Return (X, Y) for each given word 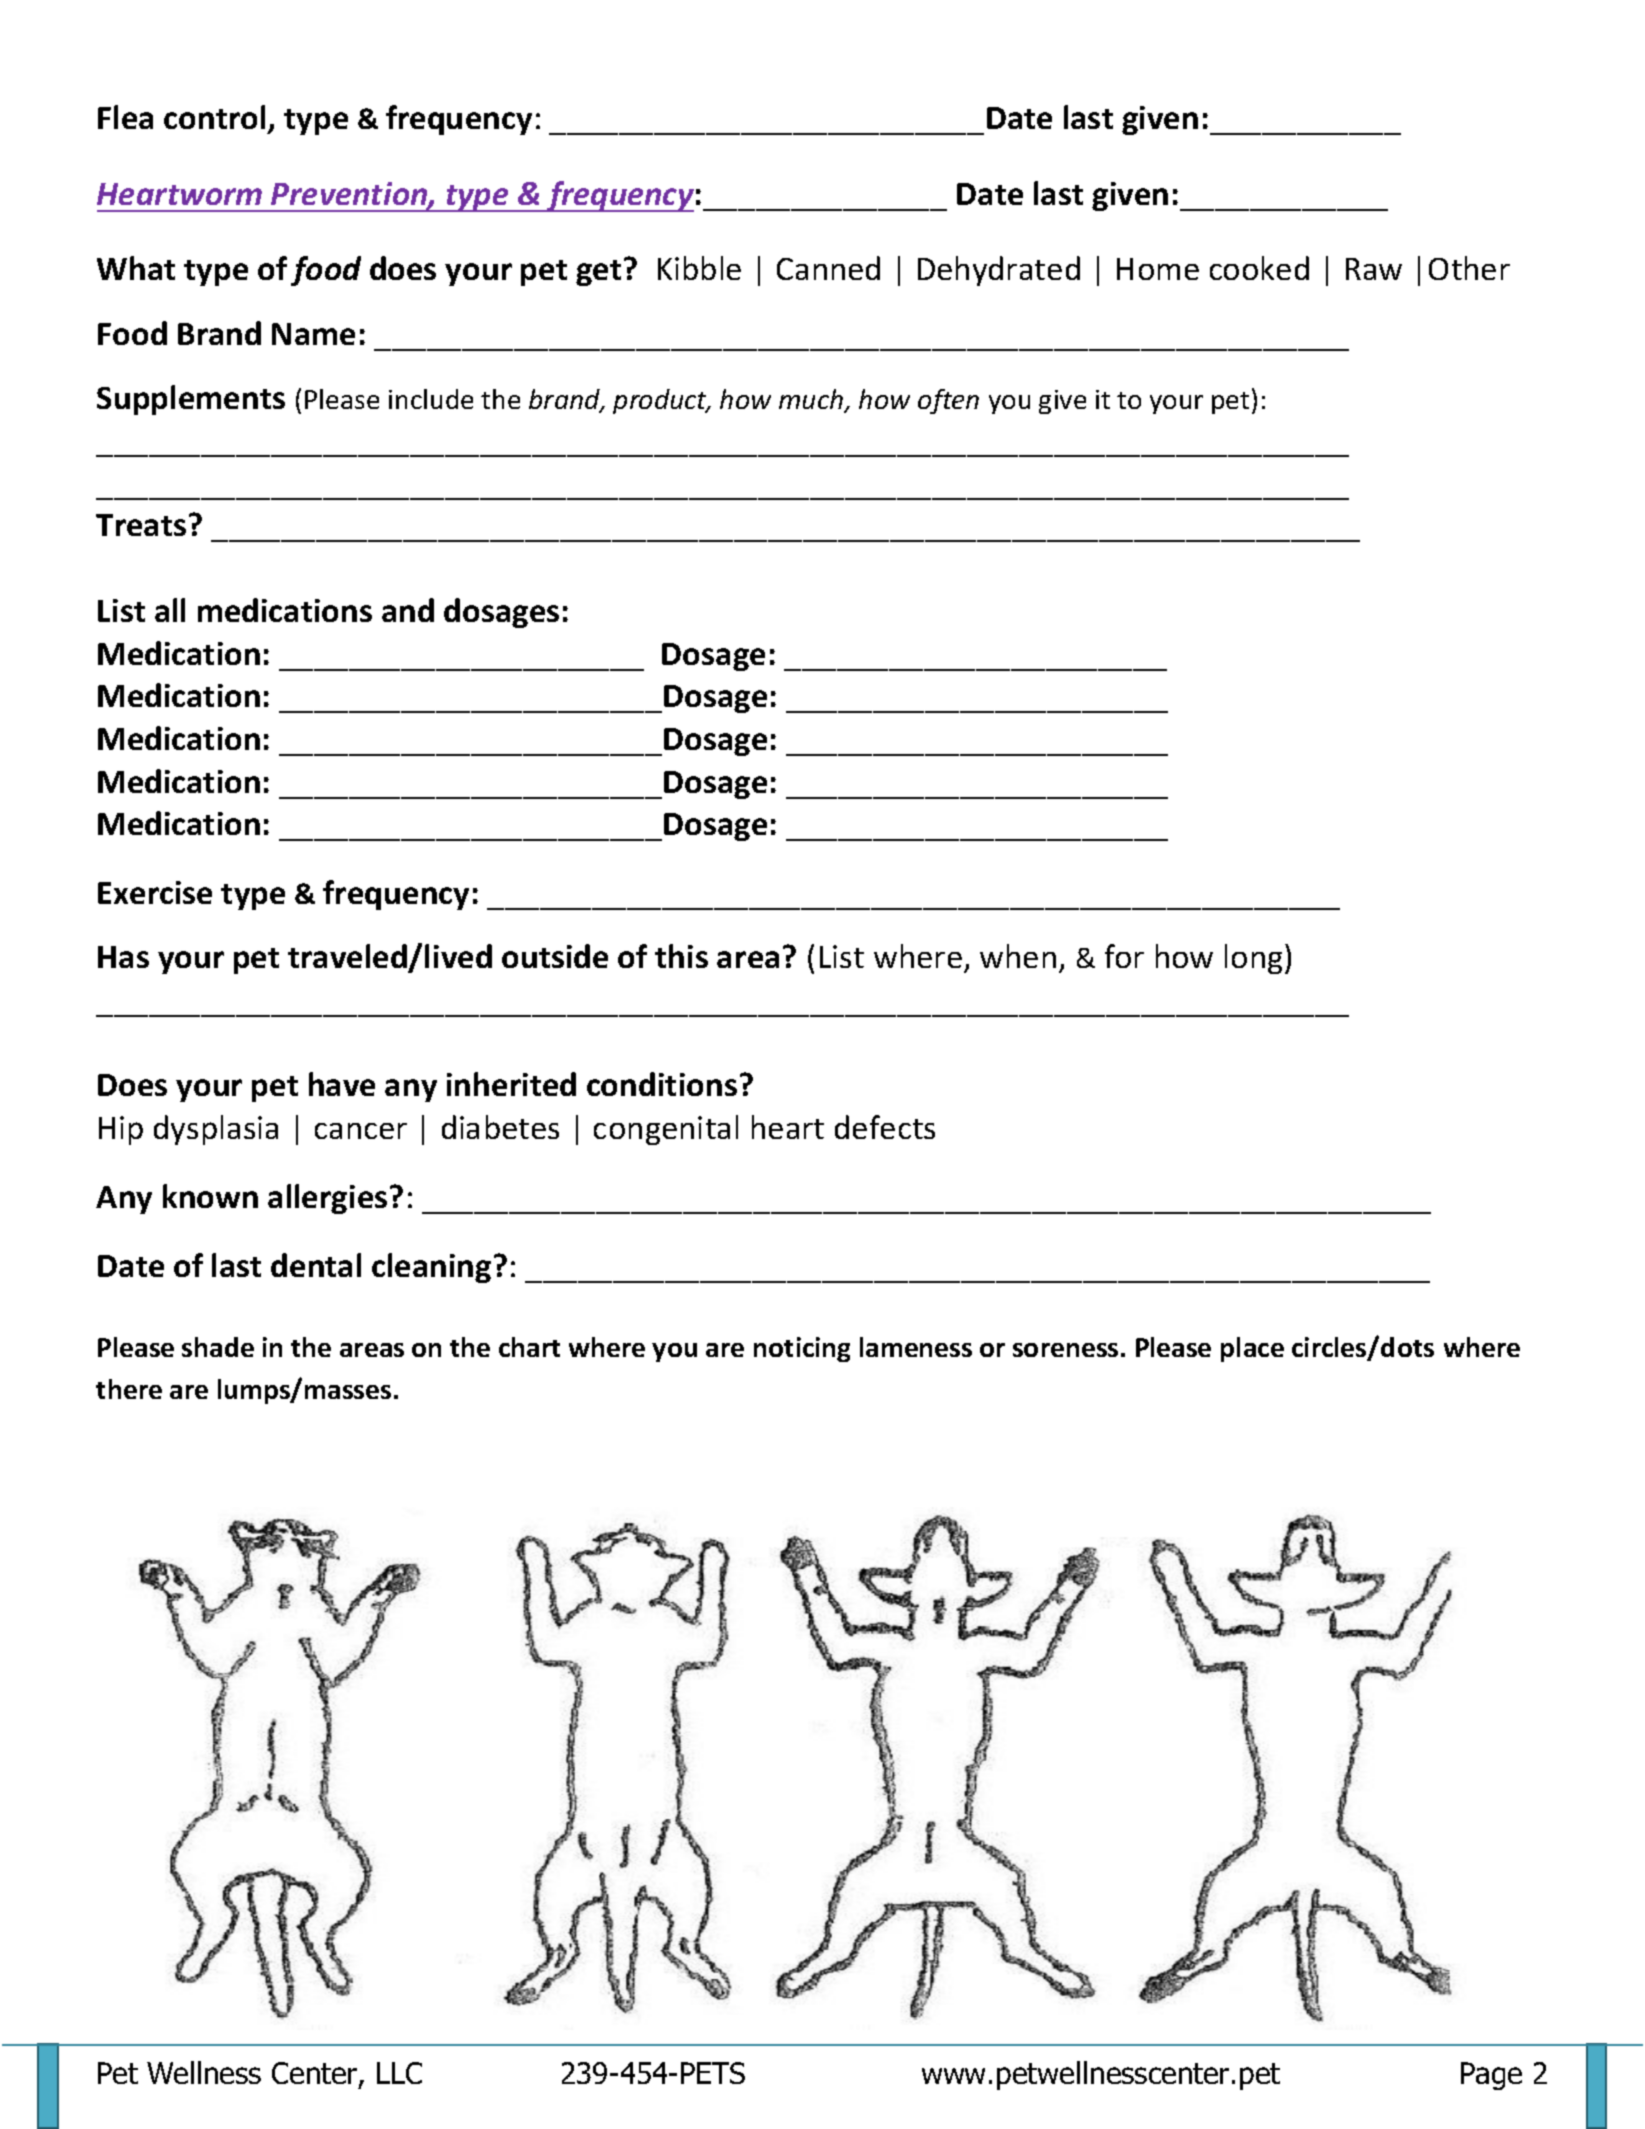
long (1253, 959)
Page (1491, 2076)
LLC (399, 2073)
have (342, 1084)
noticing (802, 1349)
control (214, 117)
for (1124, 956)
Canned (828, 268)
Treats (141, 525)
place (1252, 1349)
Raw (1374, 269)
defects (885, 1127)
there (129, 1389)
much (812, 400)
